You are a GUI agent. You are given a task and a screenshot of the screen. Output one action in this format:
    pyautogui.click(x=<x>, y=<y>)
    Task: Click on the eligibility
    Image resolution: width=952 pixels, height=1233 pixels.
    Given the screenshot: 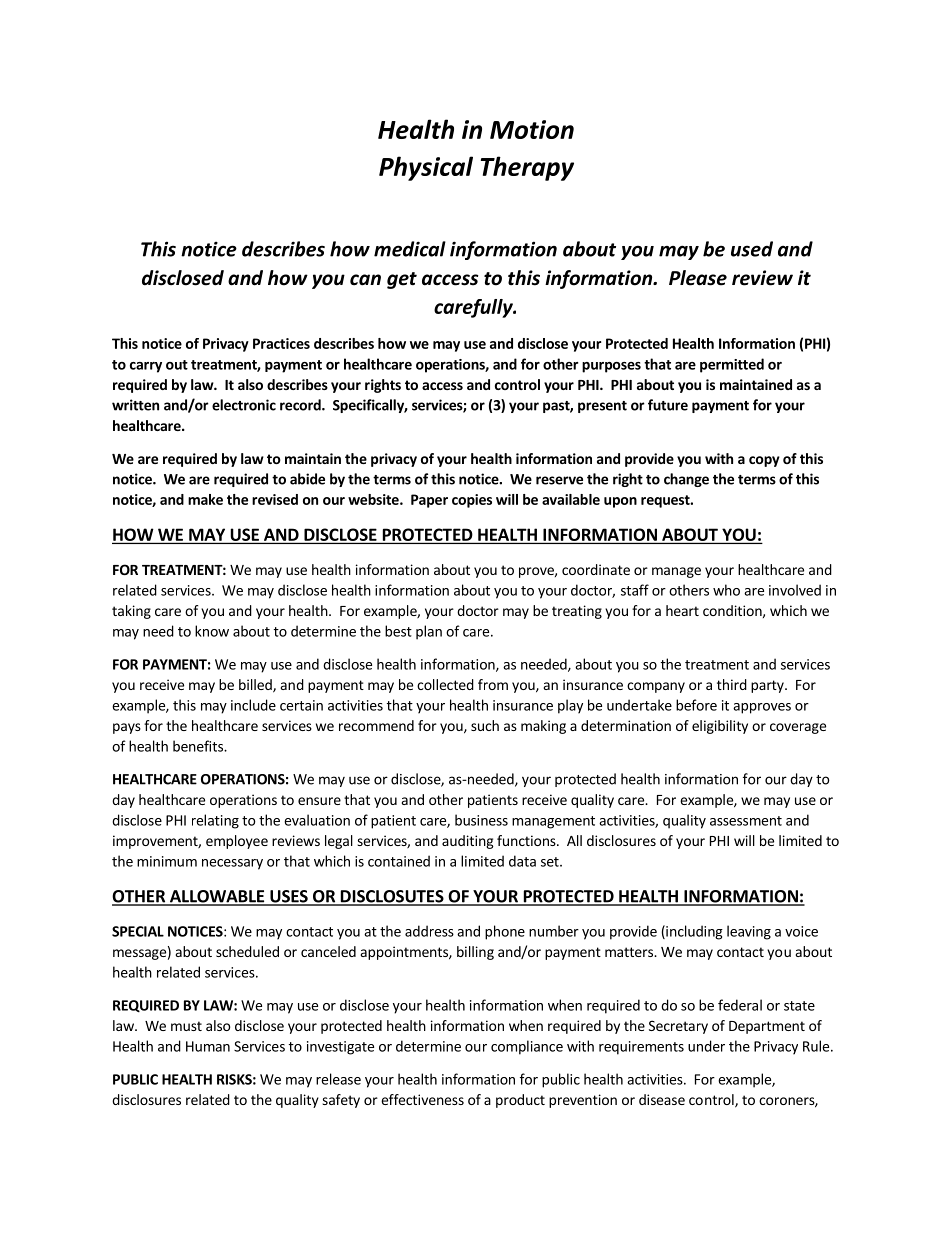 What is the action you would take?
    pyautogui.click(x=720, y=727)
